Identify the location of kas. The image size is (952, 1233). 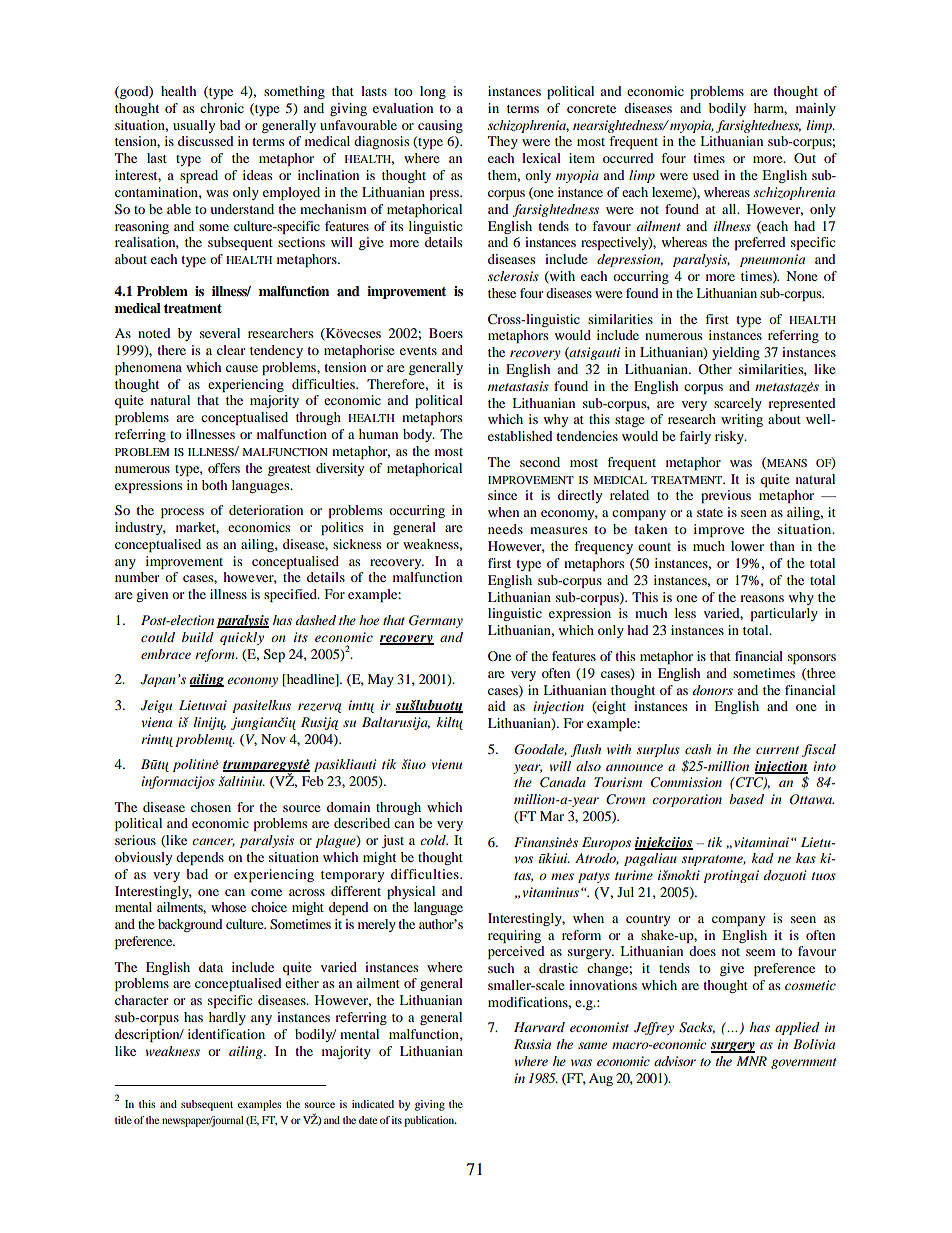
(806, 858).
